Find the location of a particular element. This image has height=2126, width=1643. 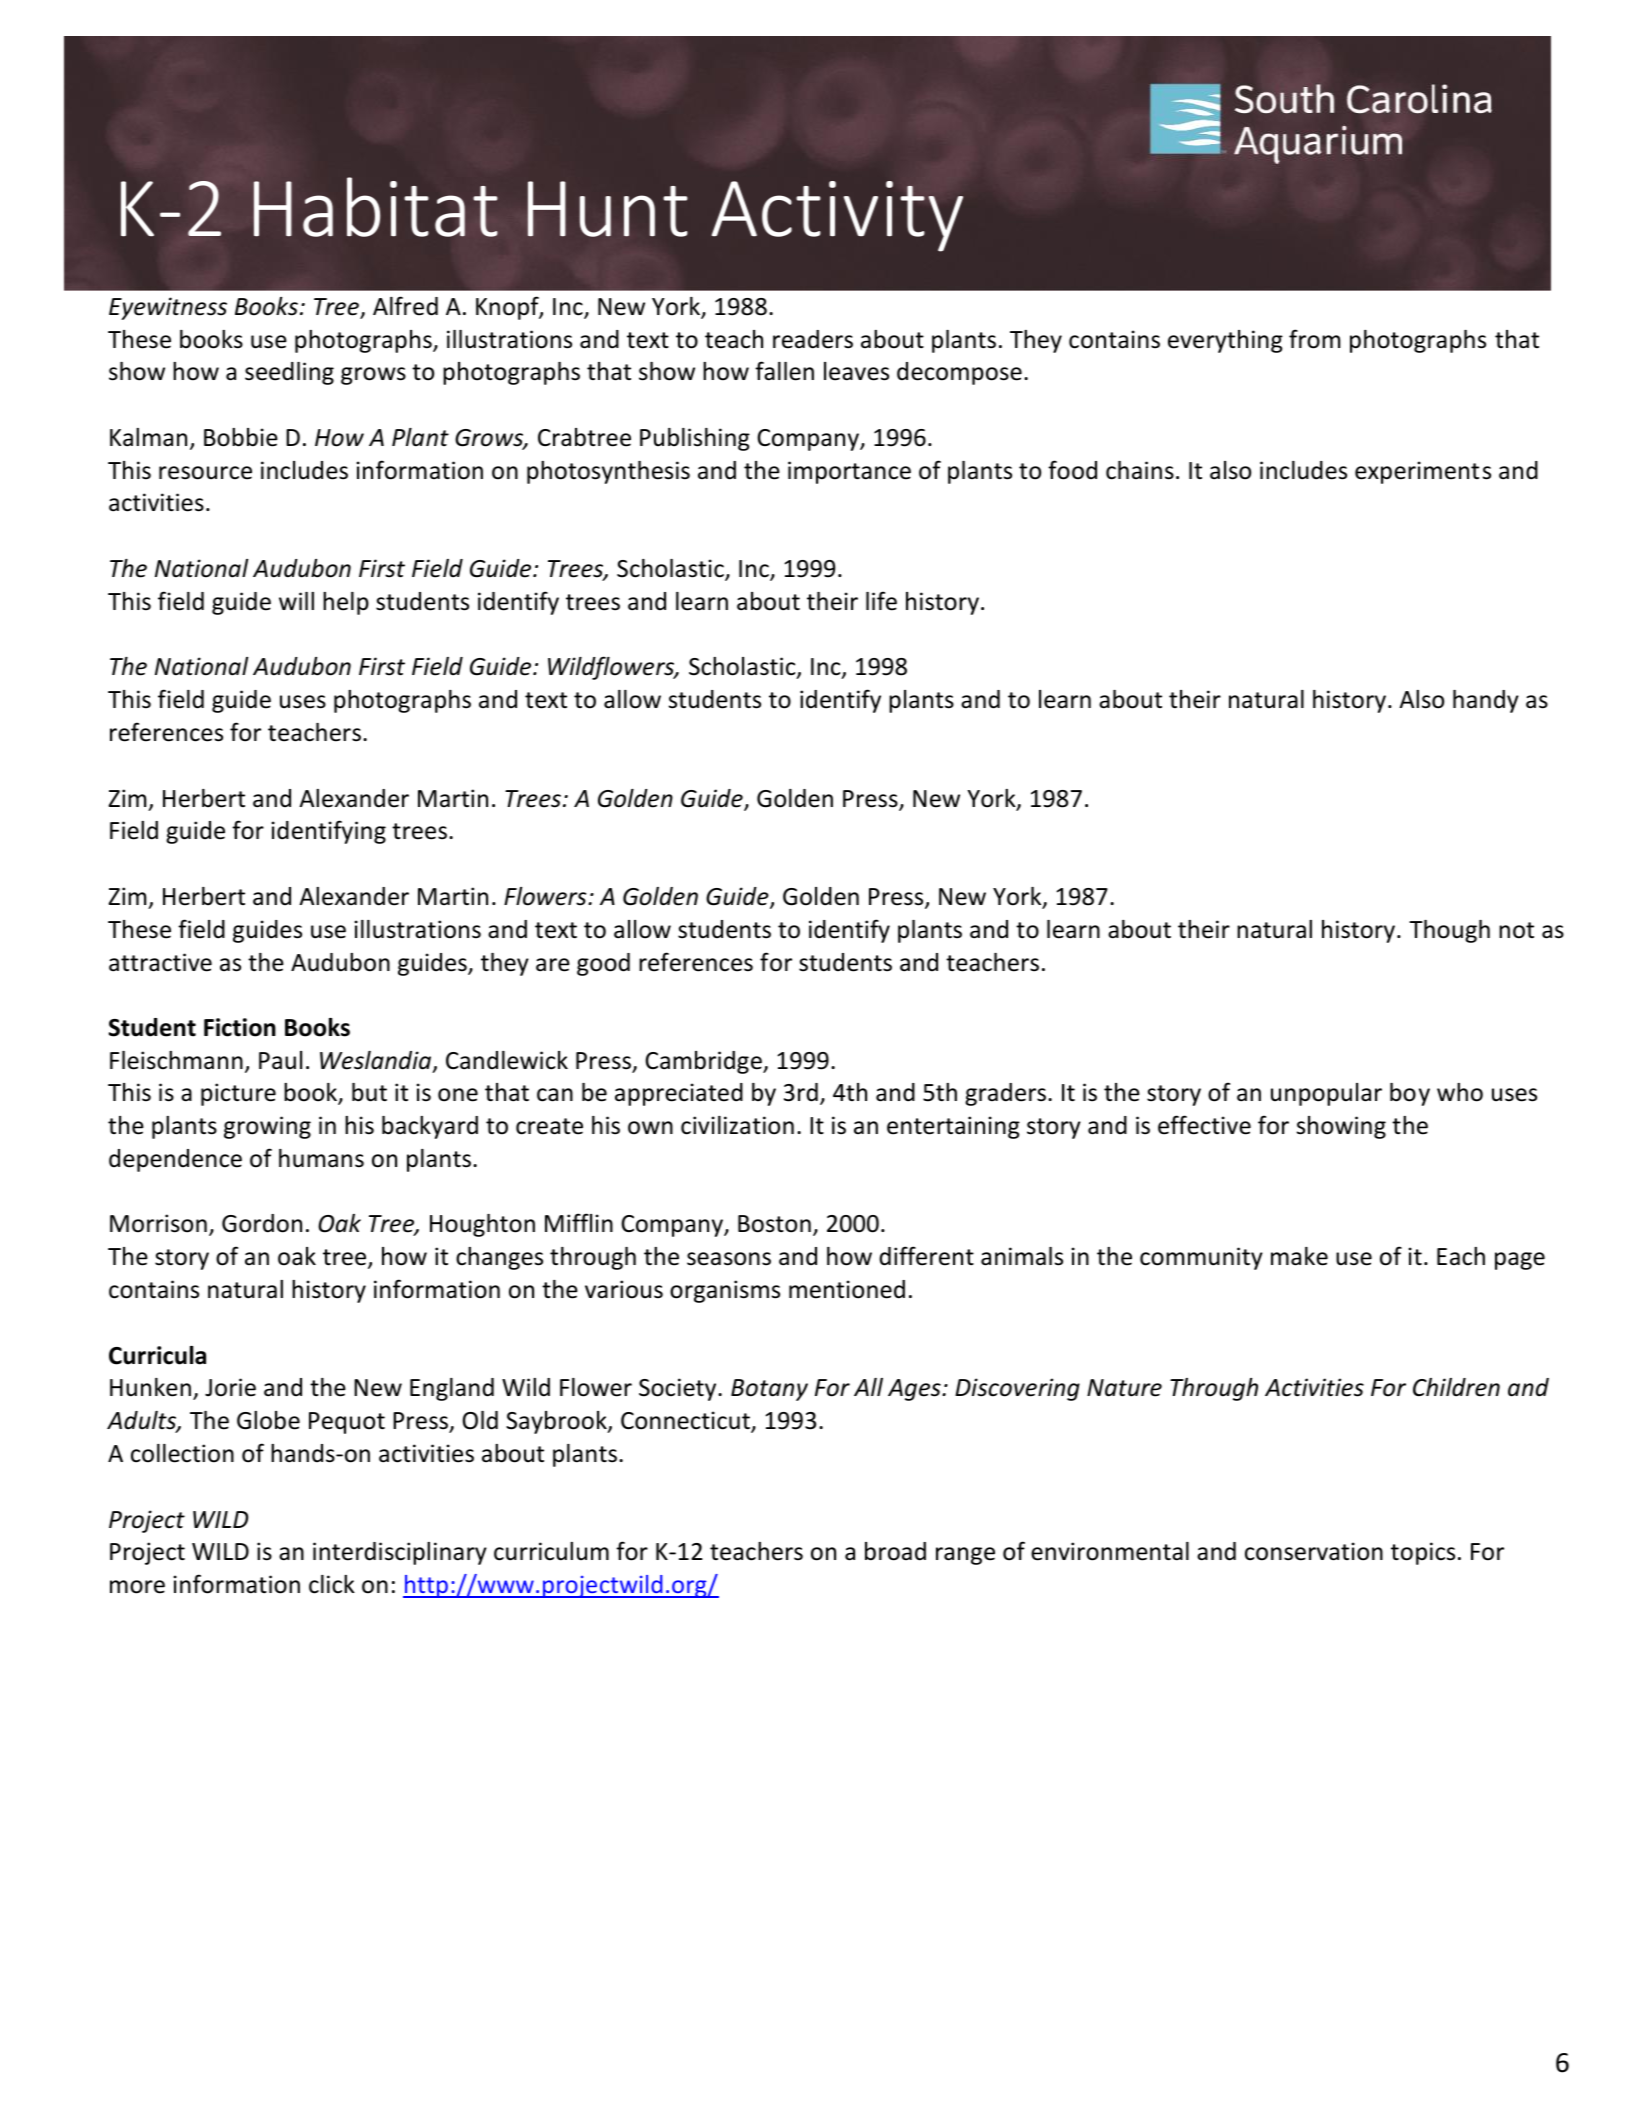

unpopular is located at coordinates (1326, 1094).
